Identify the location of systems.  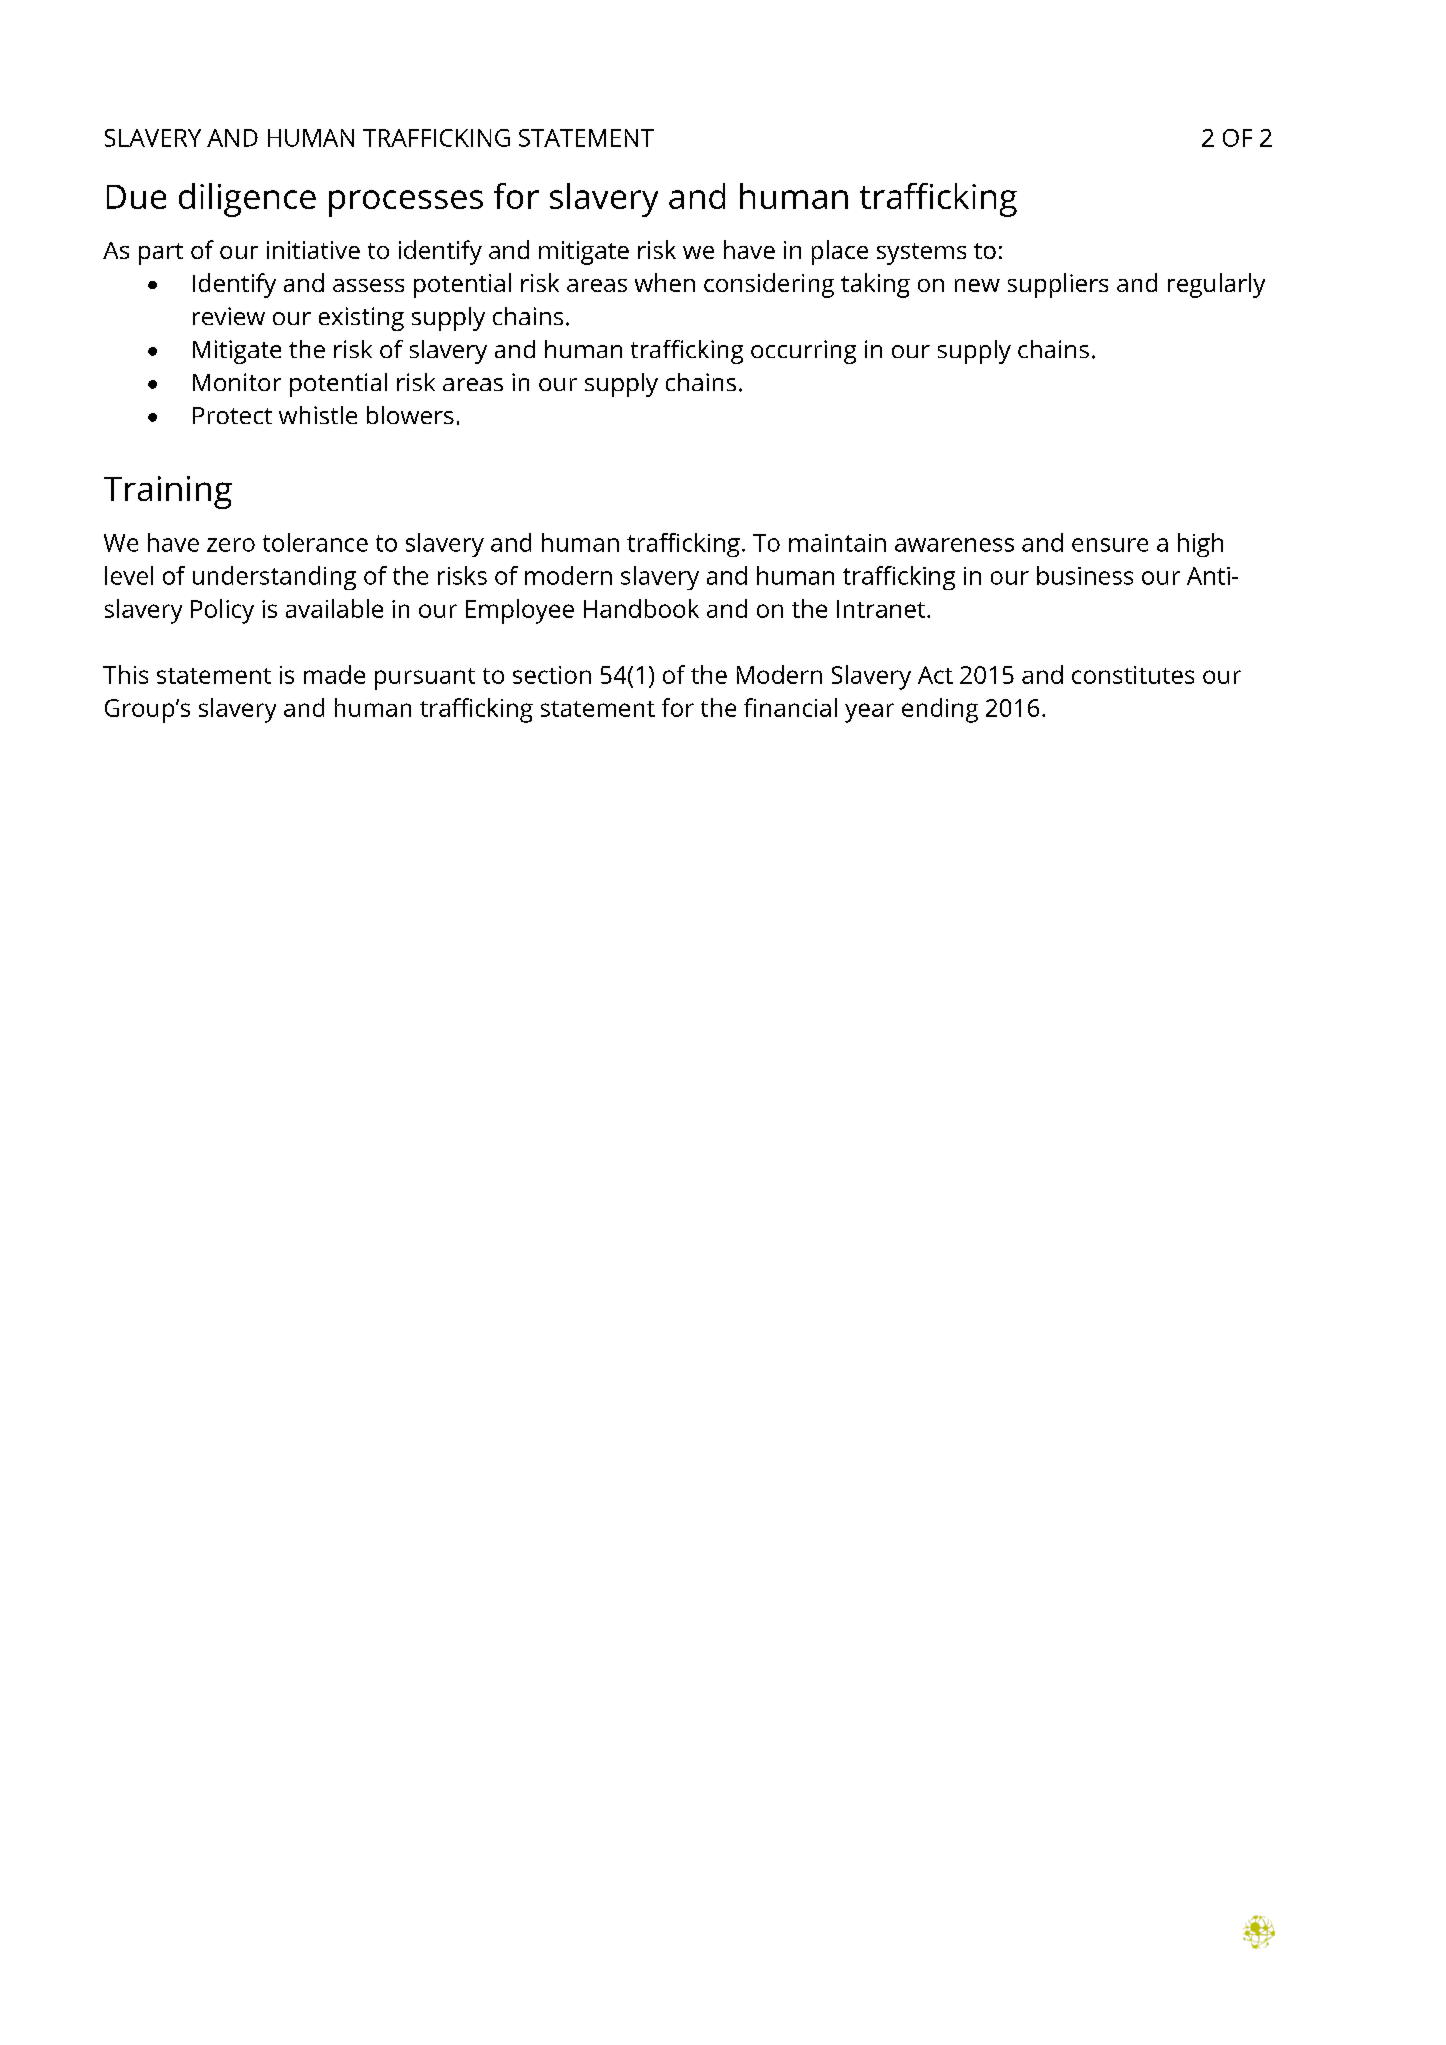
(921, 254).
